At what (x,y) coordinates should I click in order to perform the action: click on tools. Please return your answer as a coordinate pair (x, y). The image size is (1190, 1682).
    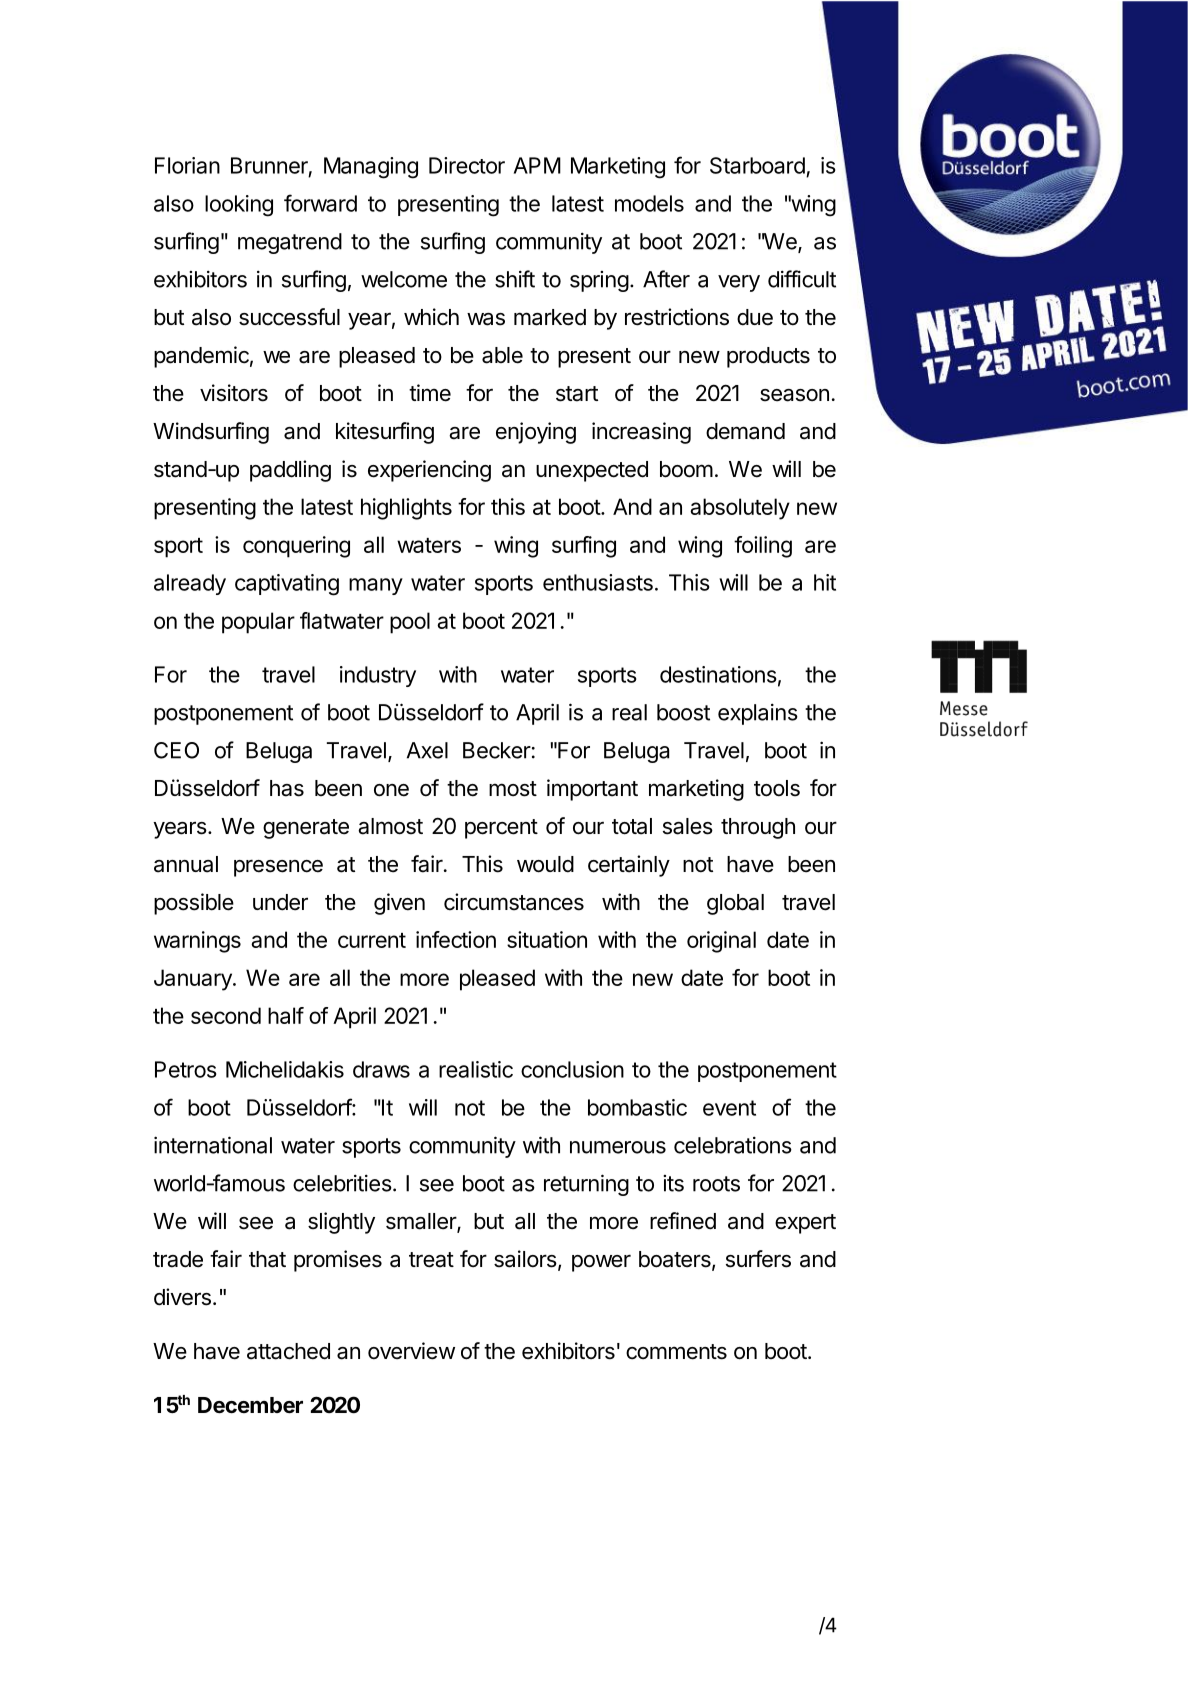
    Looking at the image, I should click on (777, 788).
